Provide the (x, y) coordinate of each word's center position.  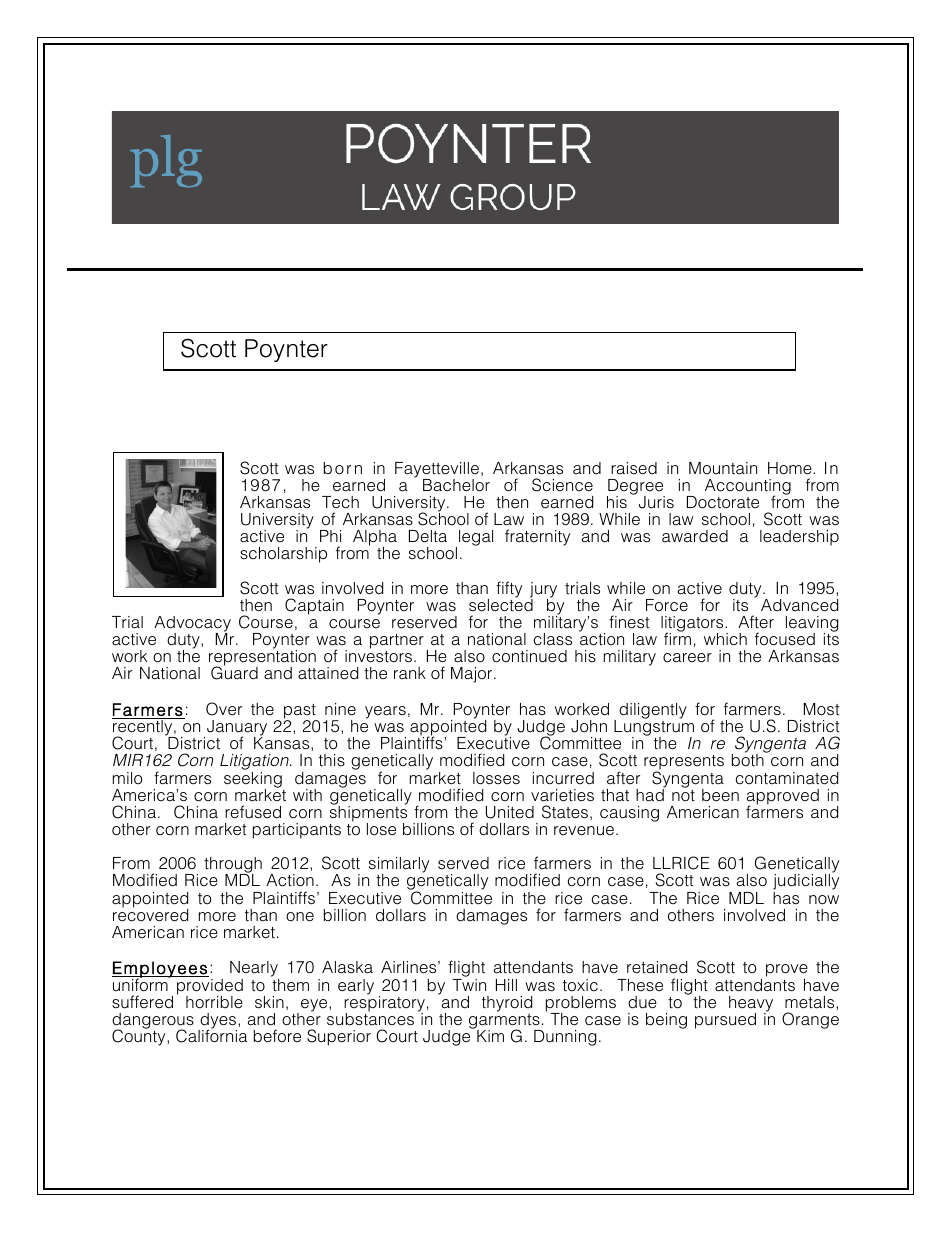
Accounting (748, 488)
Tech (340, 502)
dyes (218, 1022)
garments (505, 1022)
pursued (725, 1021)
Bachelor (456, 485)
